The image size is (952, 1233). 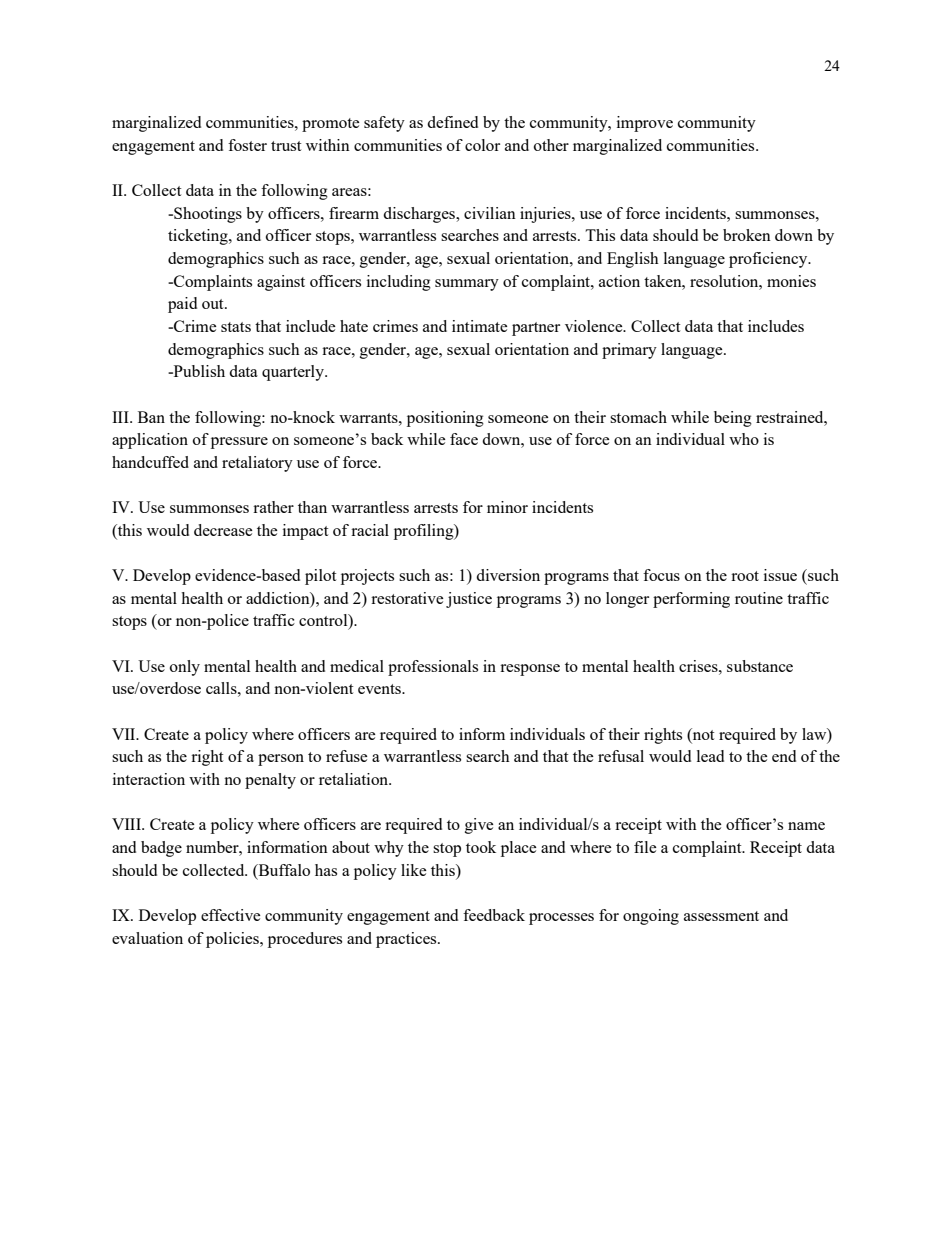 What do you see at coordinates (236, 327) in the image?
I see `stats` at bounding box center [236, 327].
